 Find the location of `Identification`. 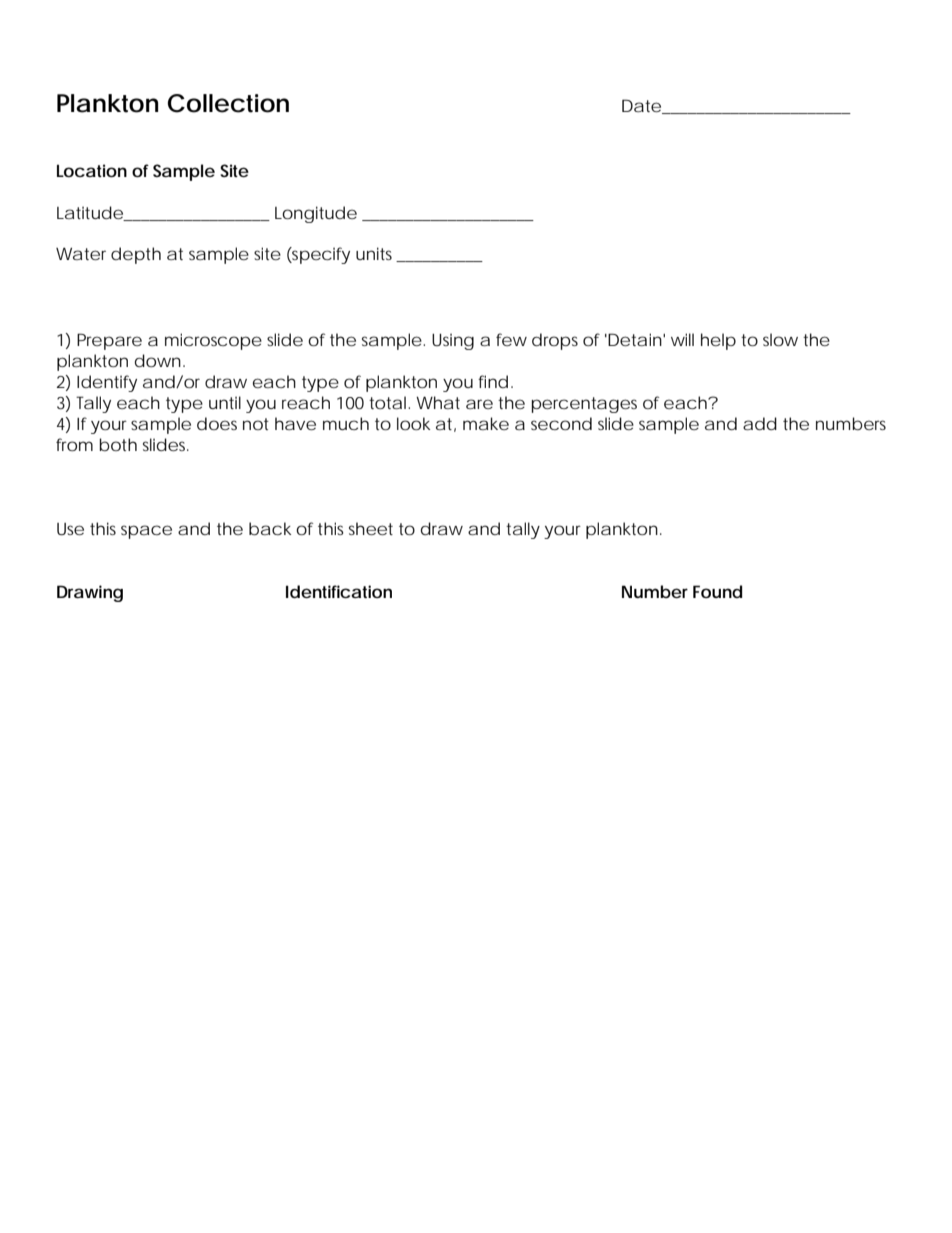

Identification is located at coordinates (339, 591).
